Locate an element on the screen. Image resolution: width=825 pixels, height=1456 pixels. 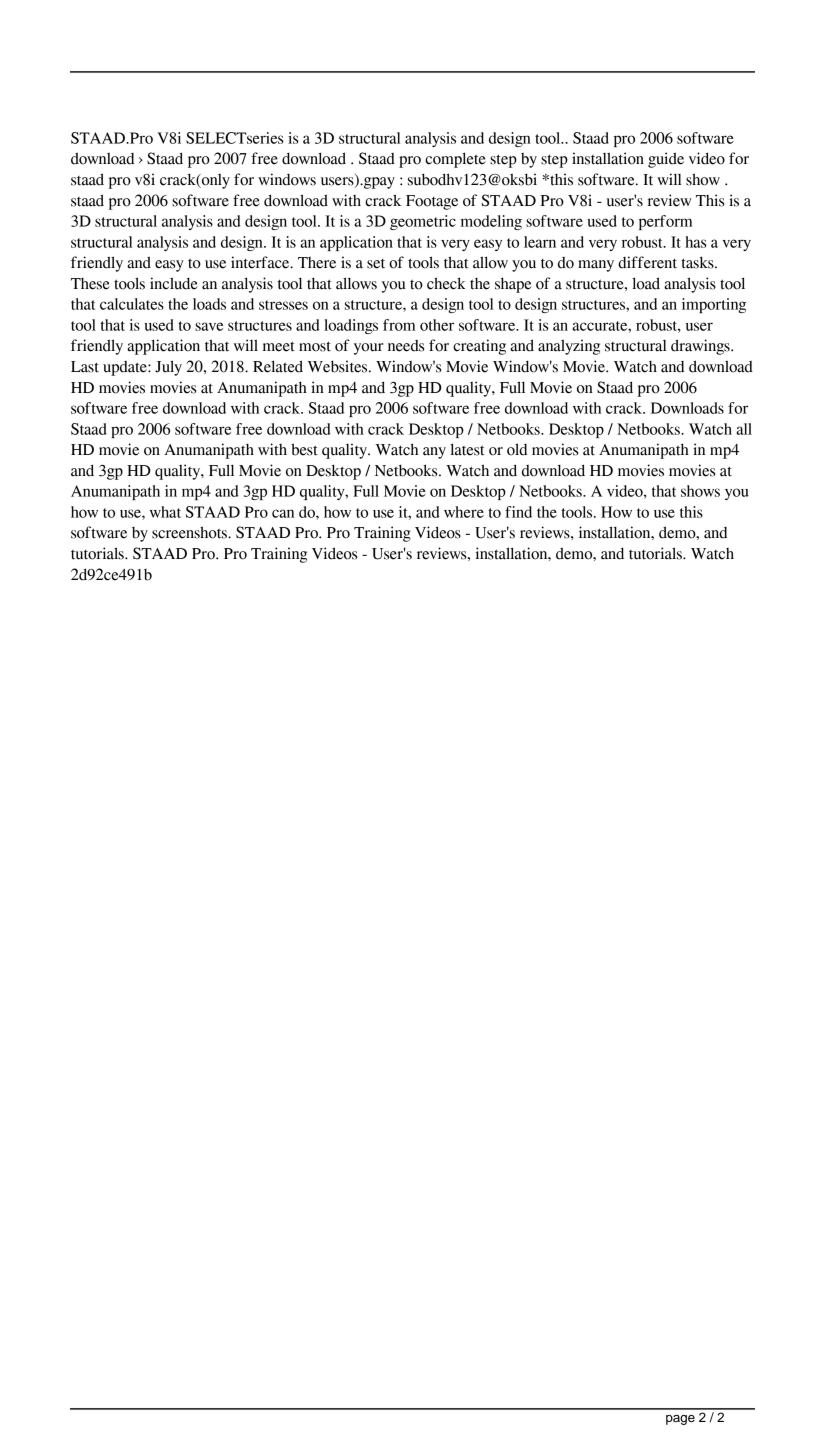
where is located at coordinates (464, 512).
